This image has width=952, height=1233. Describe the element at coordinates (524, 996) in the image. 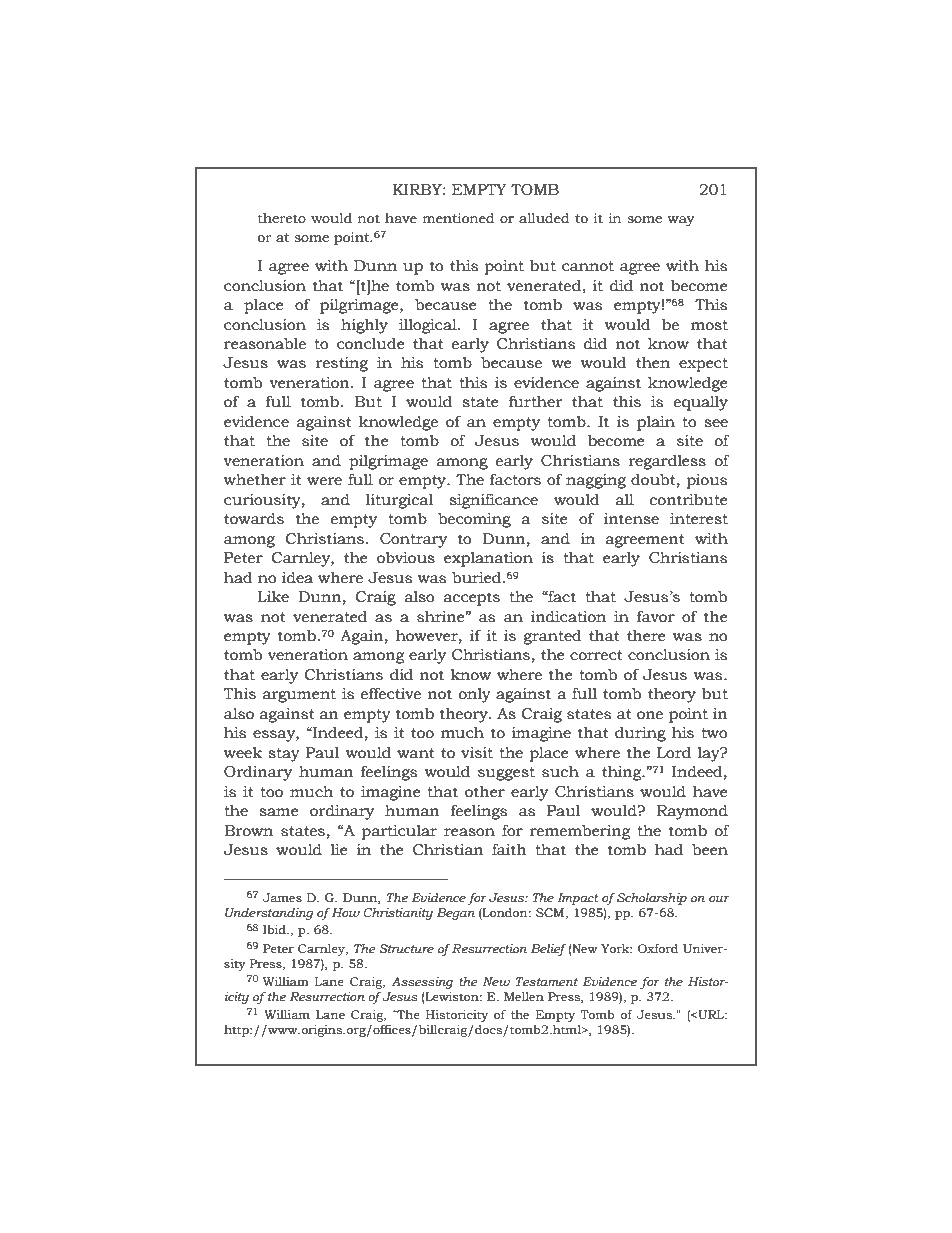

I see `Mellen` at that location.
